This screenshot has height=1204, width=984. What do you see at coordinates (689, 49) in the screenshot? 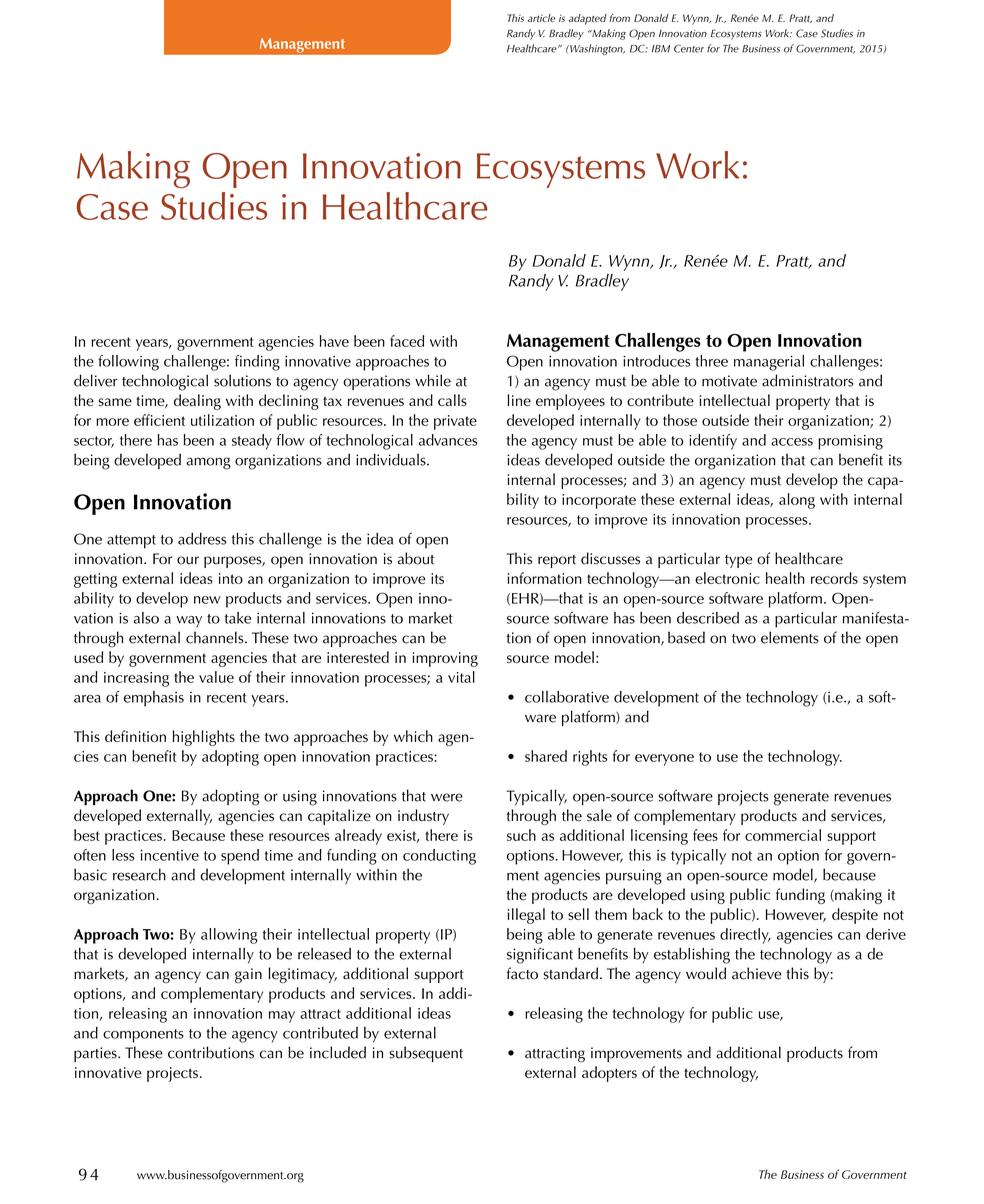
I see `Center` at bounding box center [689, 49].
